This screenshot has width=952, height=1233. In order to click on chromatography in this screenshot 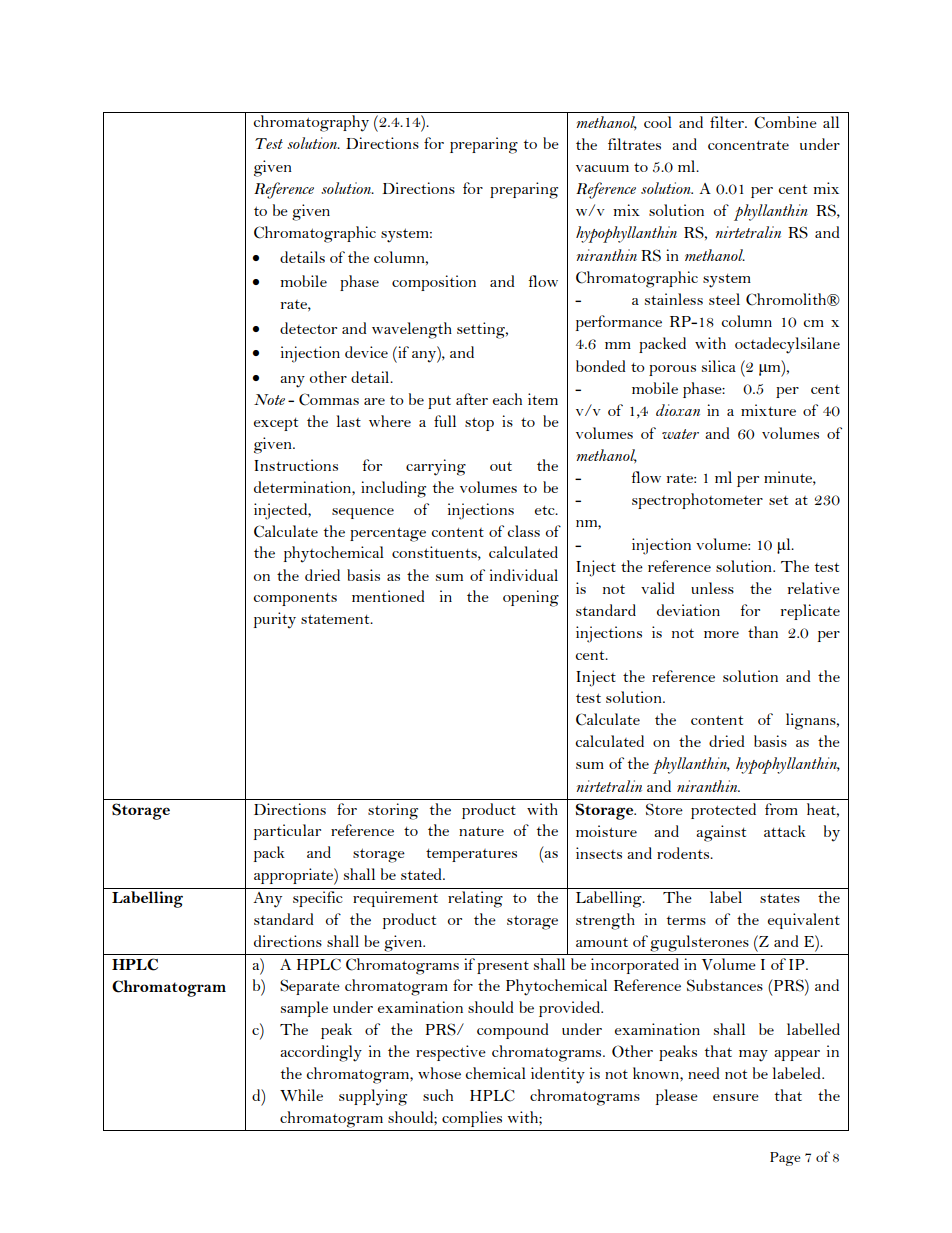, I will do `click(311, 123)`.
